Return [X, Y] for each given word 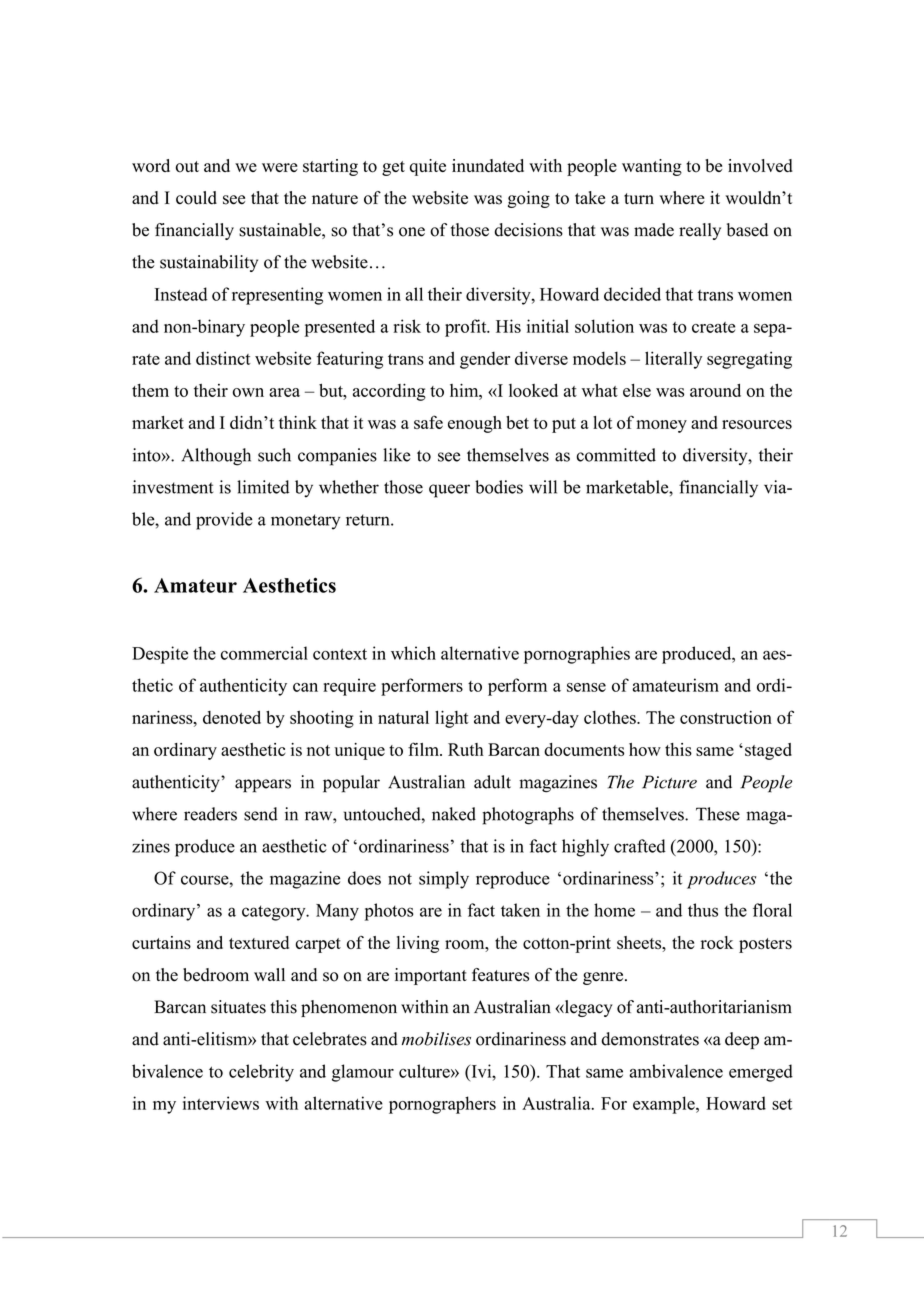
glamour [363, 1073]
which [413, 653]
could [196, 198]
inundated [488, 165]
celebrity [261, 1073]
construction [726, 717]
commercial [264, 653]
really [700, 231]
